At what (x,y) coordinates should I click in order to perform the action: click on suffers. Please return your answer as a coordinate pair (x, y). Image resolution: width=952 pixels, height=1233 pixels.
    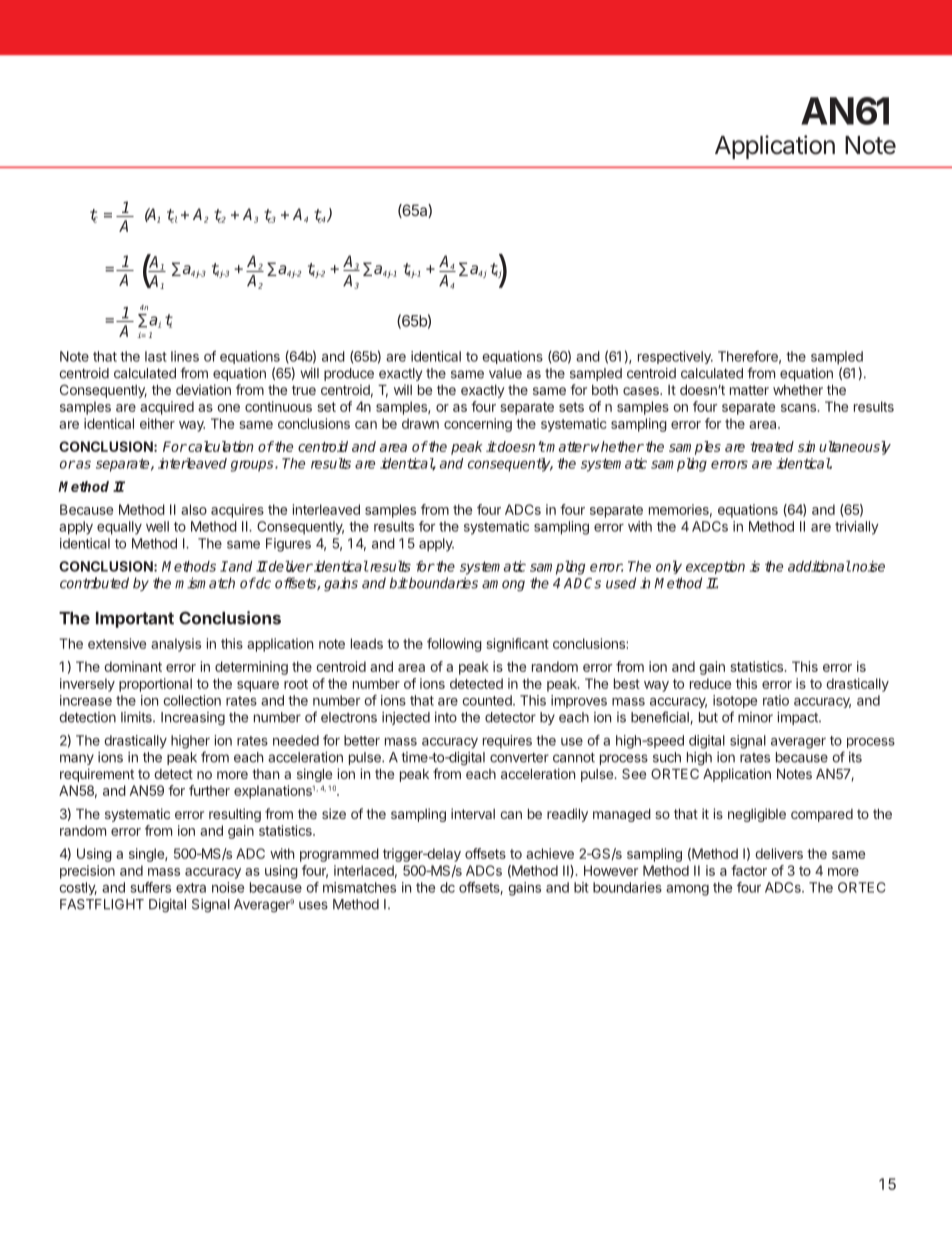
    Looking at the image, I should click on (151, 887).
